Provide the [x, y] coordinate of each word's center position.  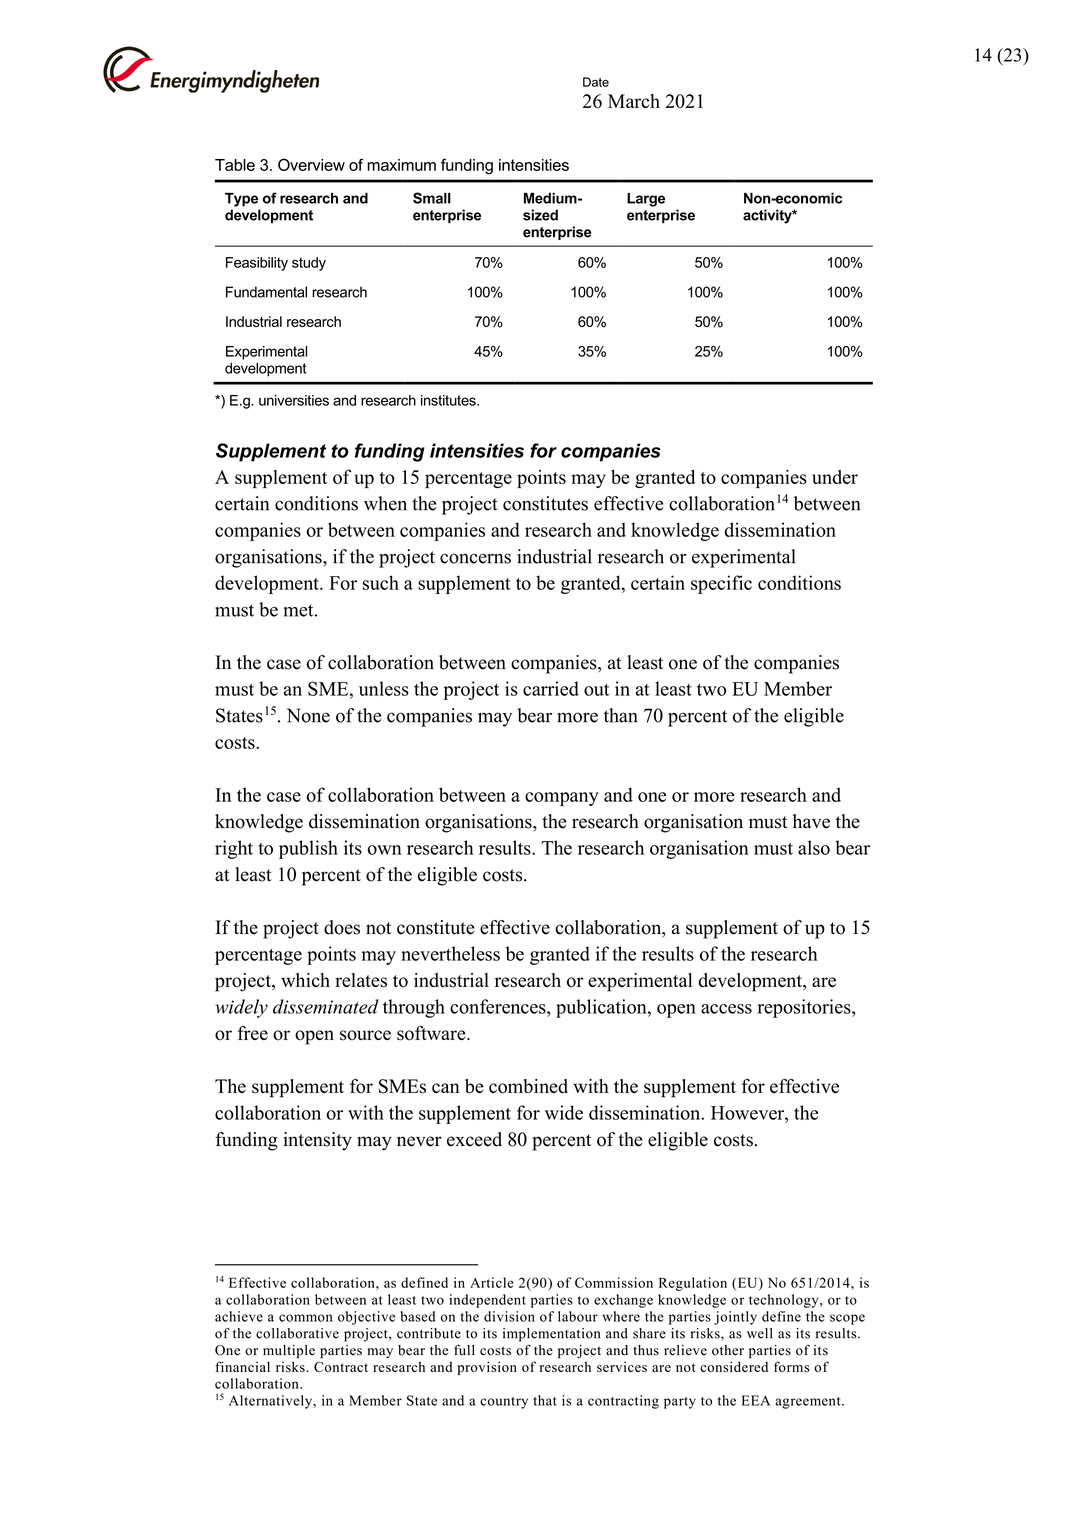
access [726, 1009]
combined [528, 1086]
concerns [475, 558]
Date [596, 82]
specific [721, 584]
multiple [289, 1352]
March [634, 101]
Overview [311, 164]
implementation [551, 1335]
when [385, 503]
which [305, 980]
